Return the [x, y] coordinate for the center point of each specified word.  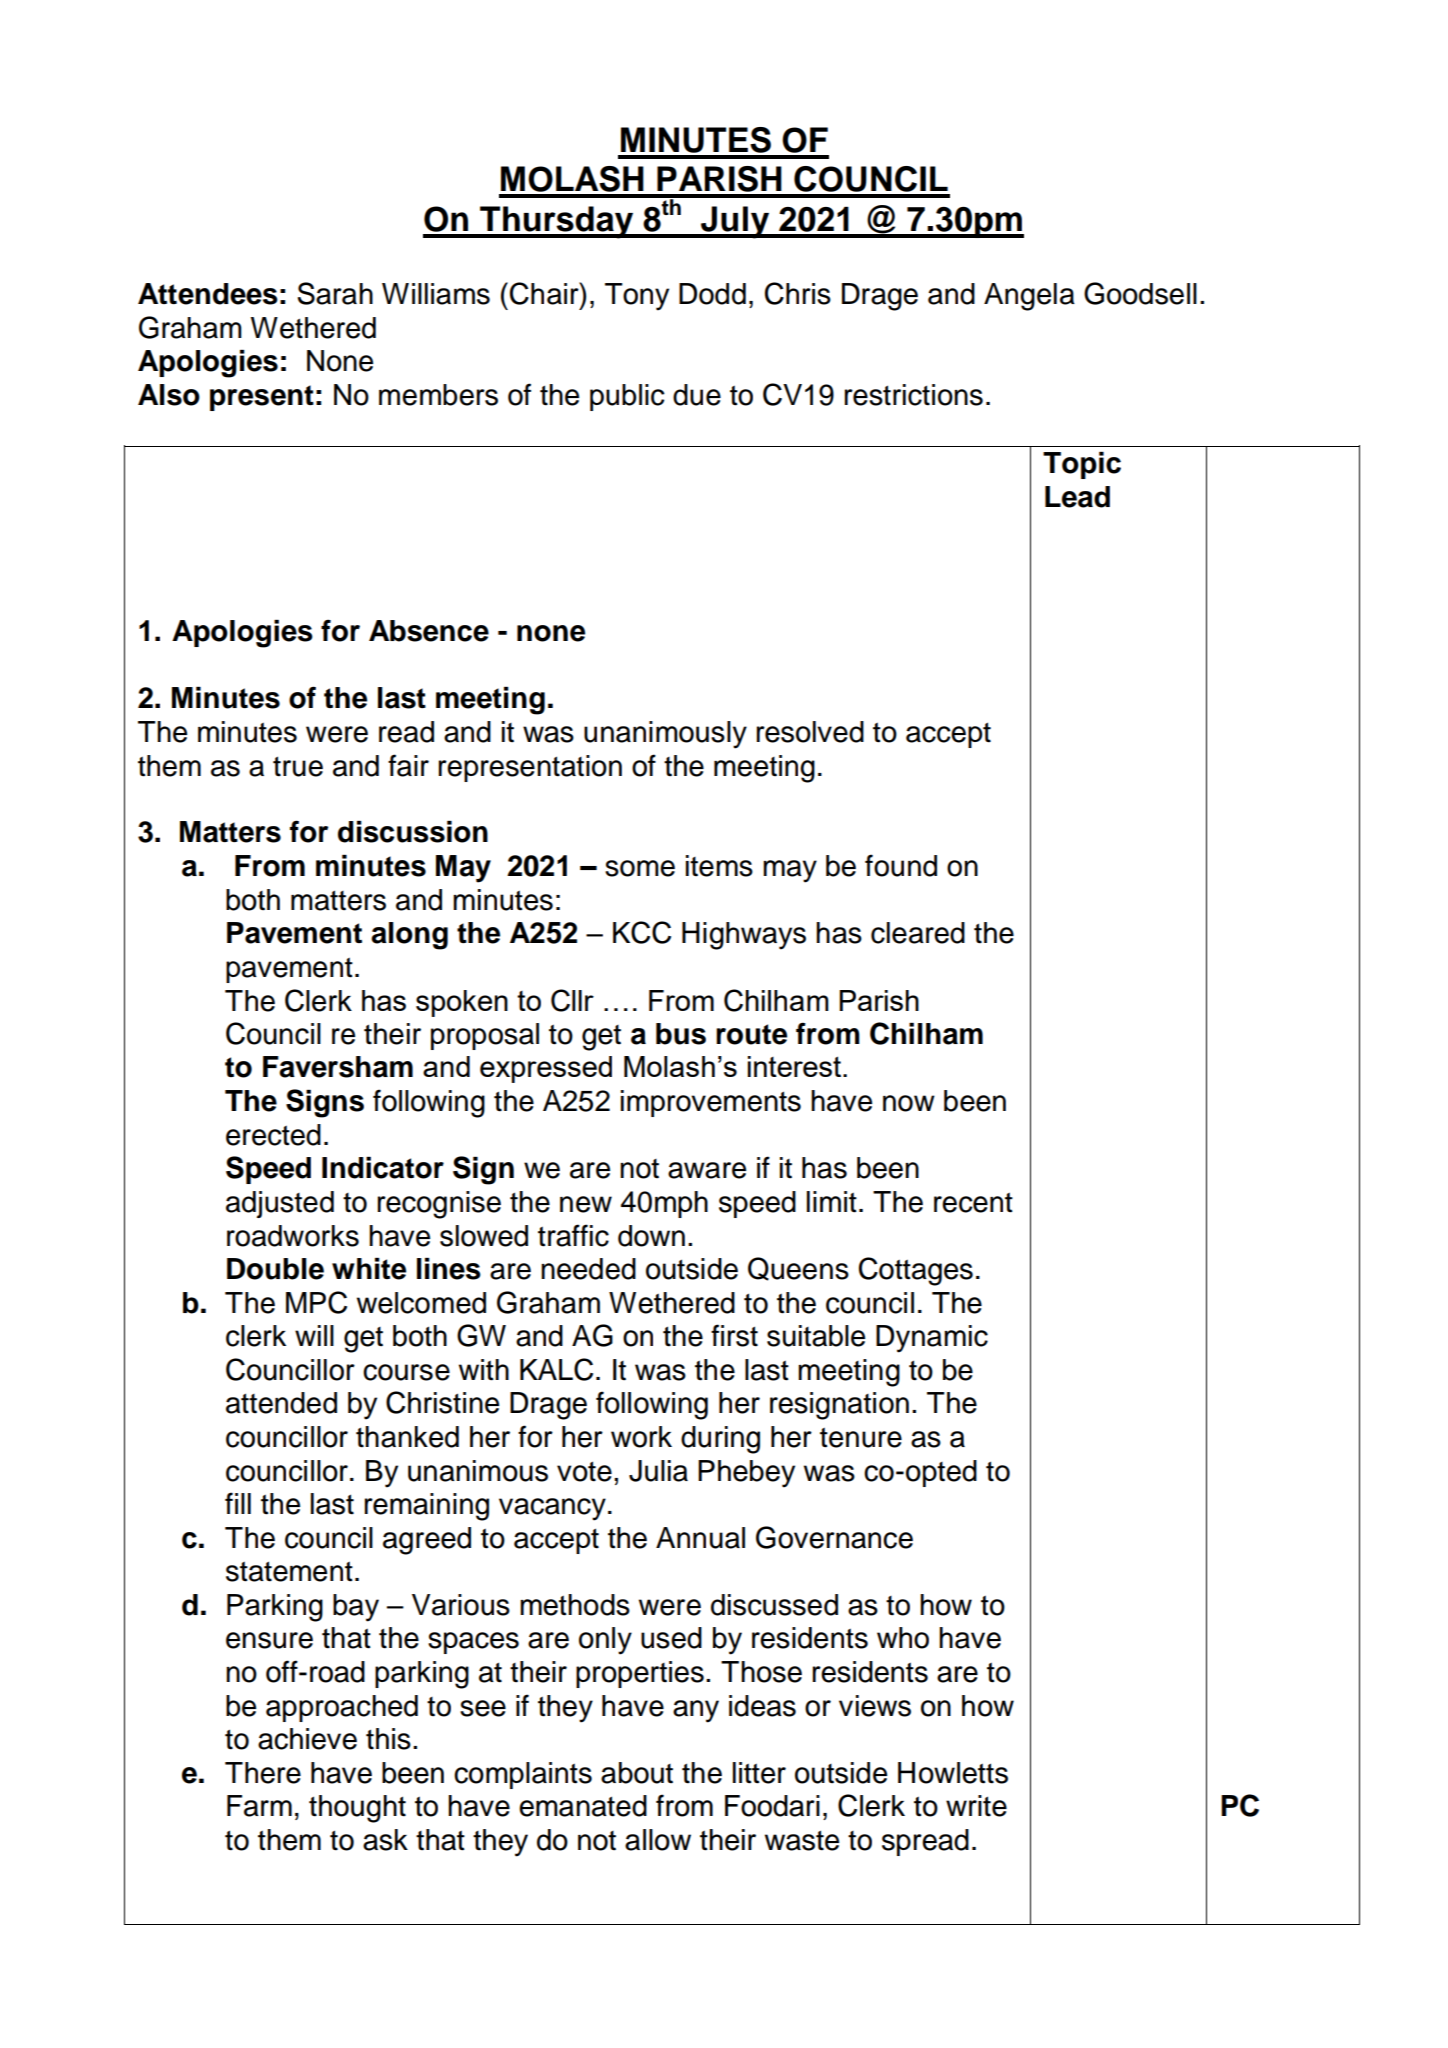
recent [973, 1202]
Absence [429, 631]
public [627, 397]
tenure [861, 1437]
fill [238, 1503]
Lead [1077, 497]
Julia [658, 1471]
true [298, 766]
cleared [918, 933]
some [640, 868]
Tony [637, 297]
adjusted [280, 1204]
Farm [259, 1806]
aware [707, 1170]
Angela [1029, 297]
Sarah [335, 293]
